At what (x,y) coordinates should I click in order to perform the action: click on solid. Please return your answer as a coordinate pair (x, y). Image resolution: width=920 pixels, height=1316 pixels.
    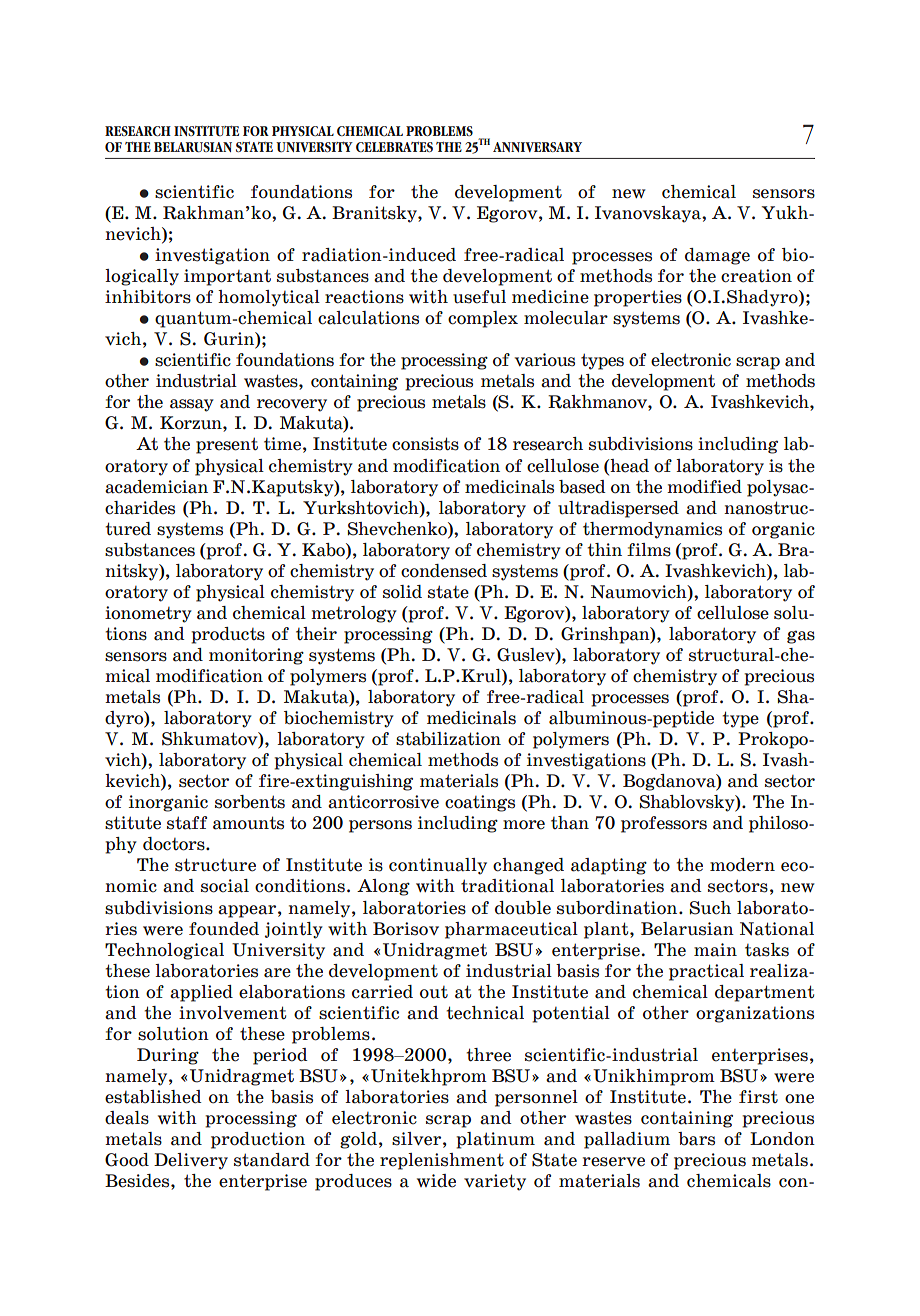
    Looking at the image, I should click on (402, 592).
